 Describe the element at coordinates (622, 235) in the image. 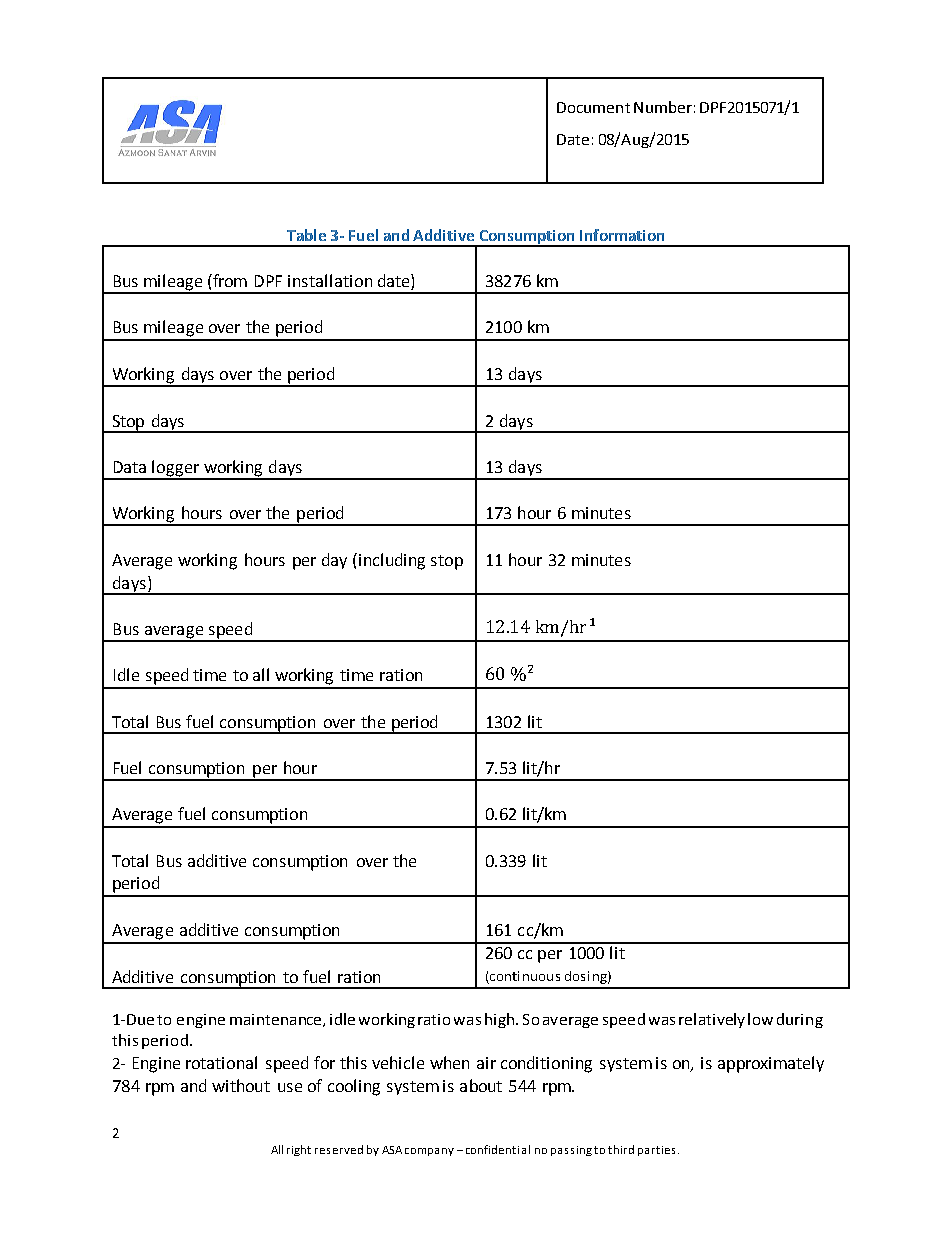

I see `Information` at that location.
